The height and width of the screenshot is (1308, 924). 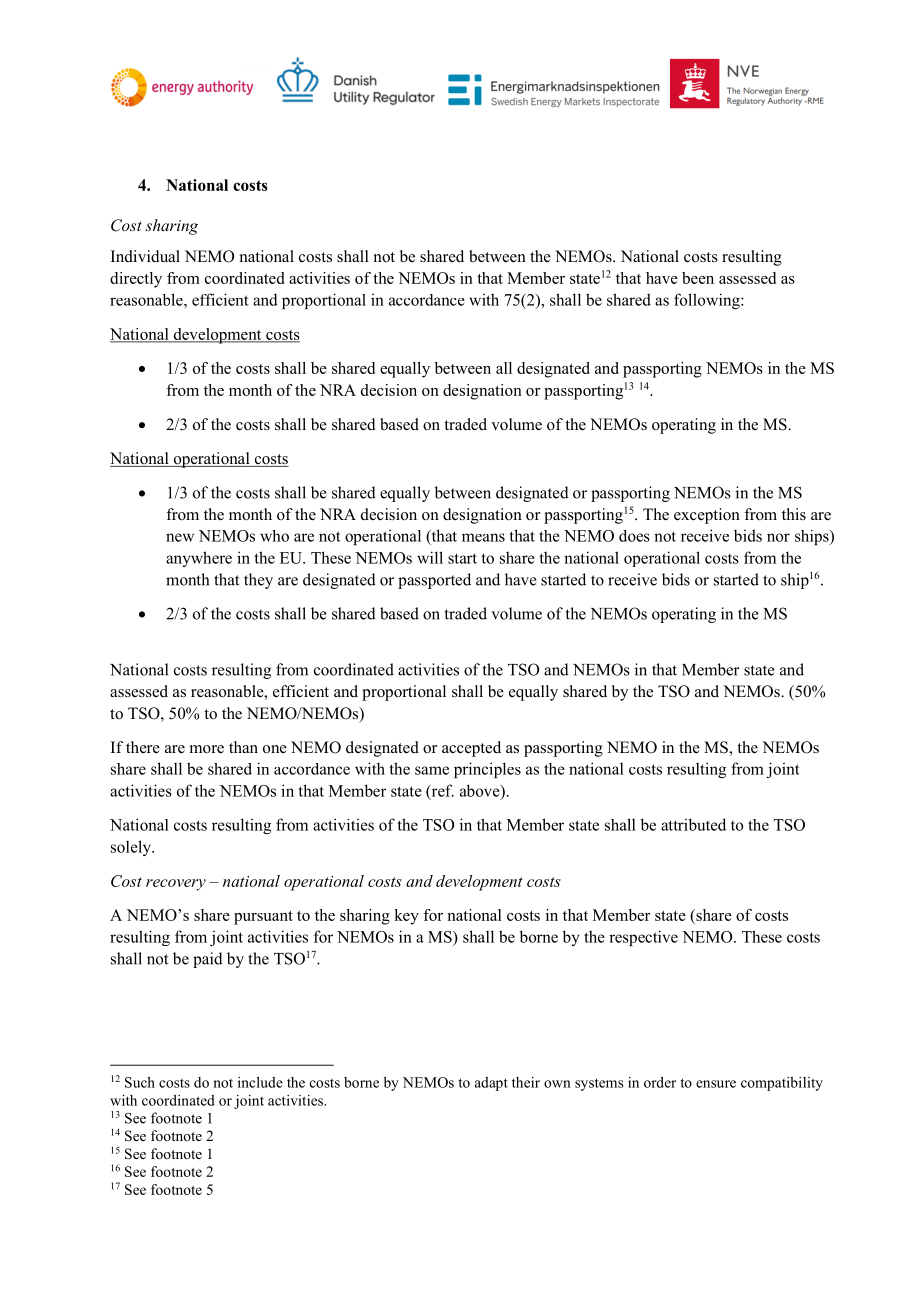 I want to click on adapt, so click(x=491, y=1084).
